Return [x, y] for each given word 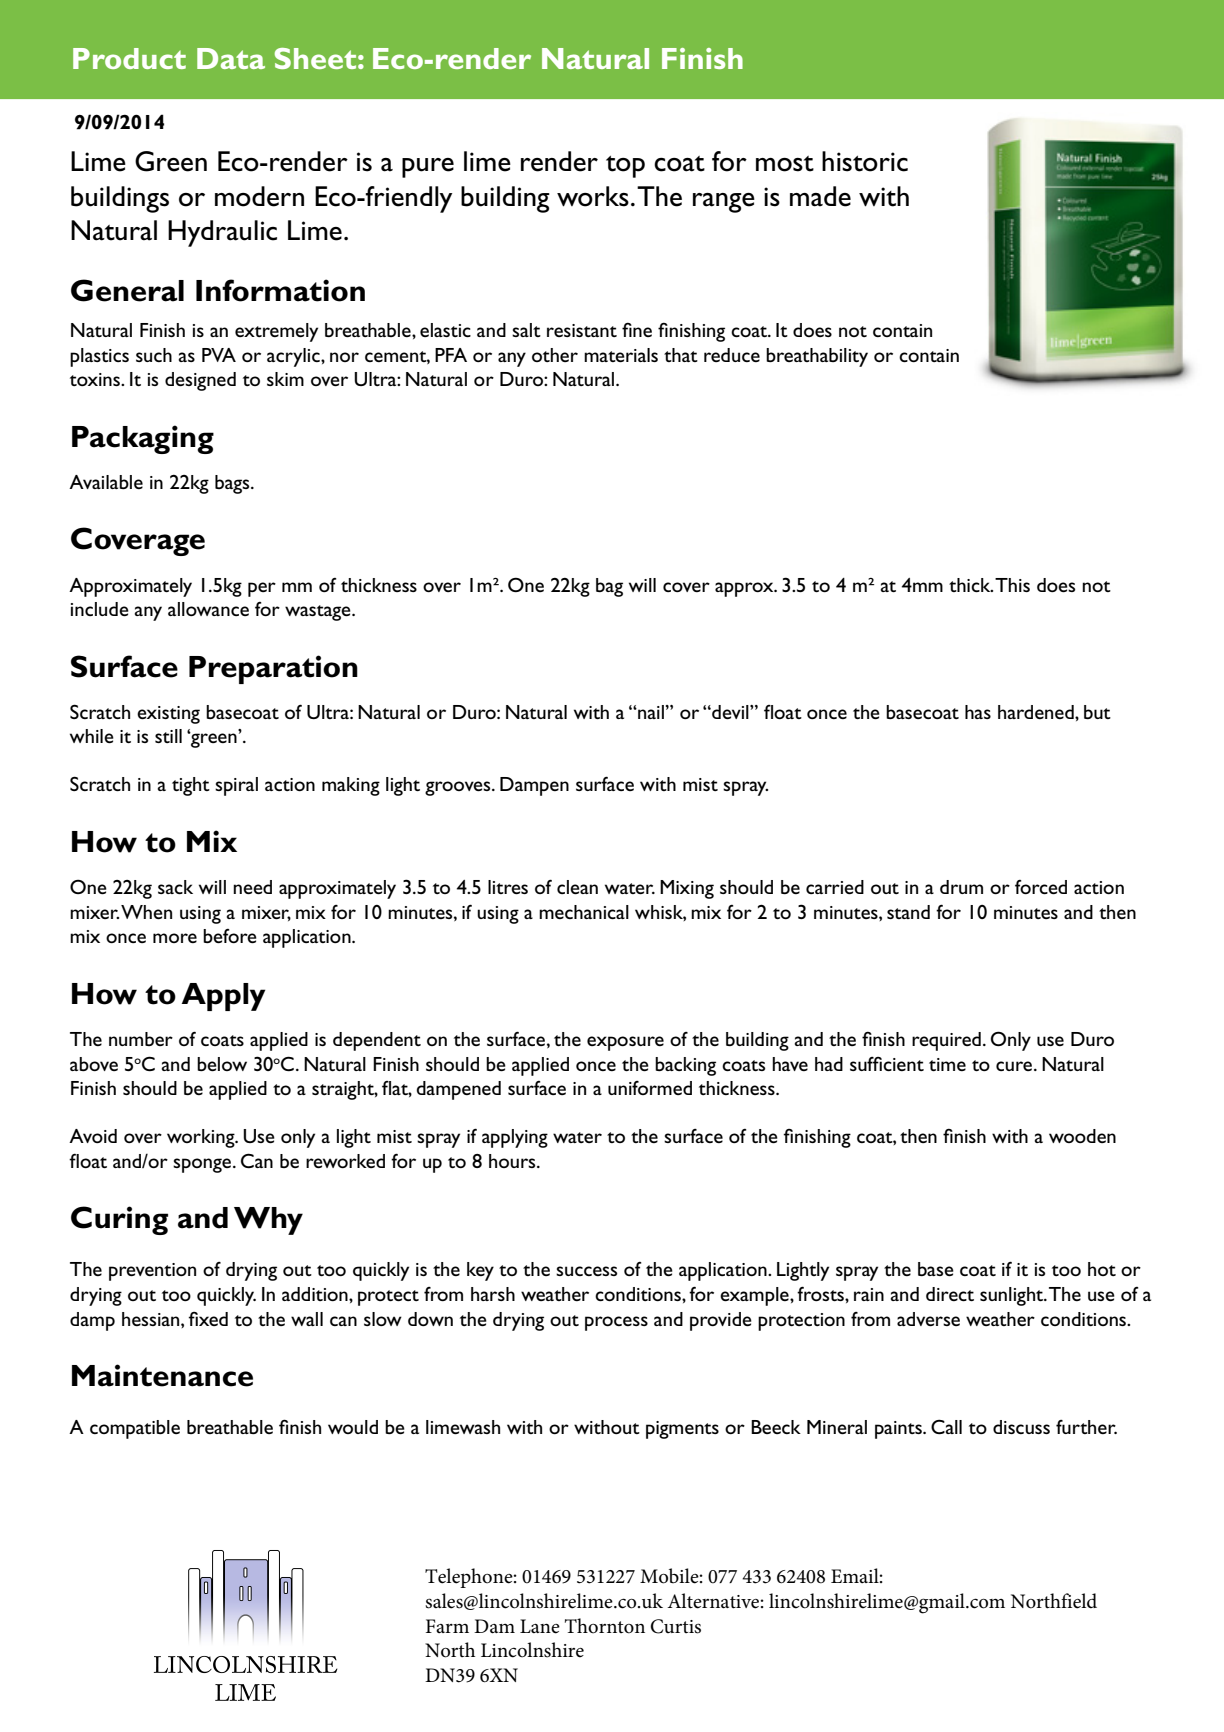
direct [950, 1294]
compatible [135, 1429]
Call [946, 1426]
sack [175, 887]
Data [231, 58]
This [1012, 585]
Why [268, 1221]
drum [961, 887]
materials [621, 355]
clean [577, 887]
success [586, 1271]
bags [233, 484]
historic [865, 161]
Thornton [605, 1626]
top [625, 167]
